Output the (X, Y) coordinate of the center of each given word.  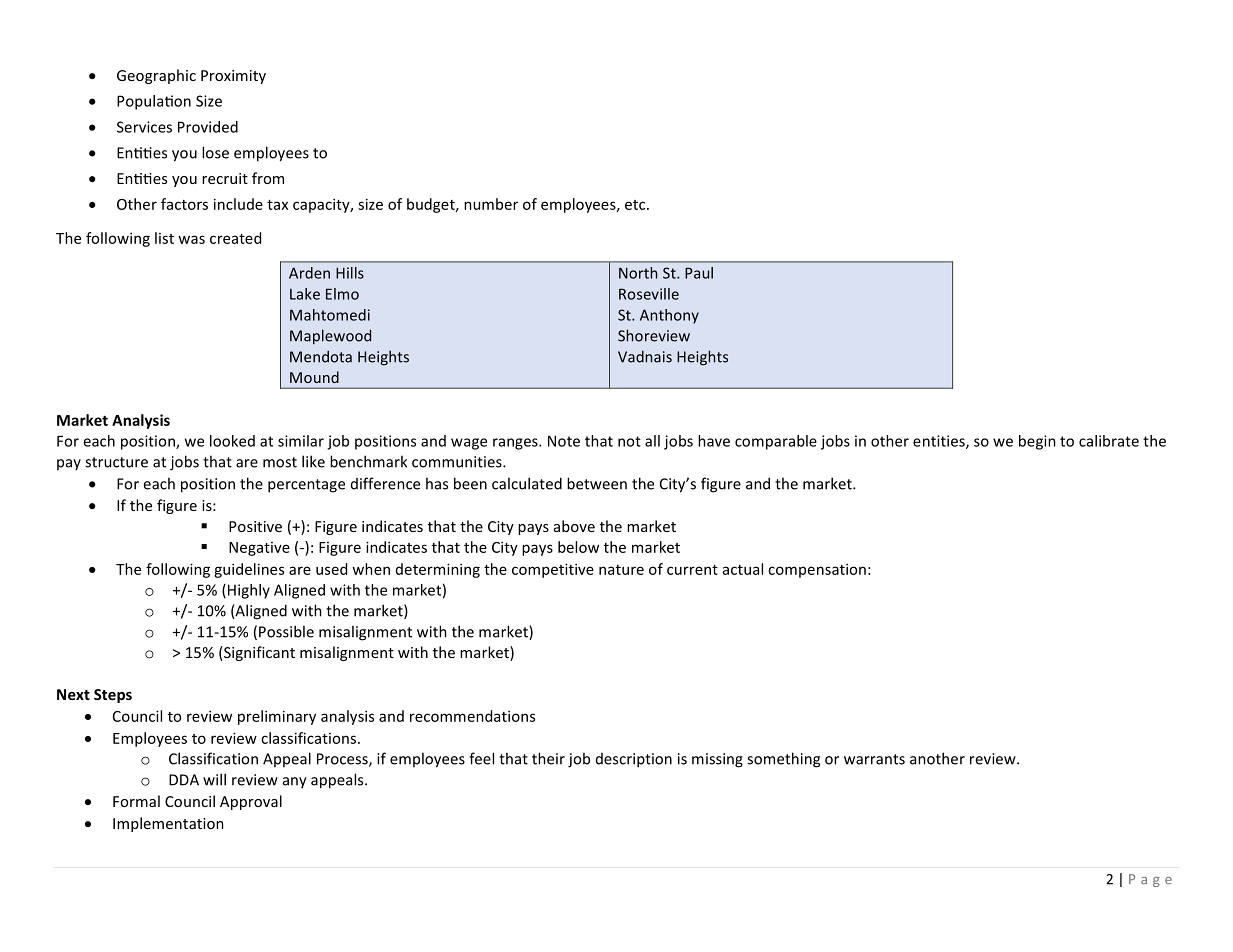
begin (1037, 442)
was (191, 239)
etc (636, 205)
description (634, 760)
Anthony (669, 316)
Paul (699, 273)
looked (232, 441)
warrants (874, 759)
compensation (817, 570)
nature (621, 570)
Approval (251, 802)
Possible (286, 631)
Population (154, 102)
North (638, 273)
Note (564, 441)
